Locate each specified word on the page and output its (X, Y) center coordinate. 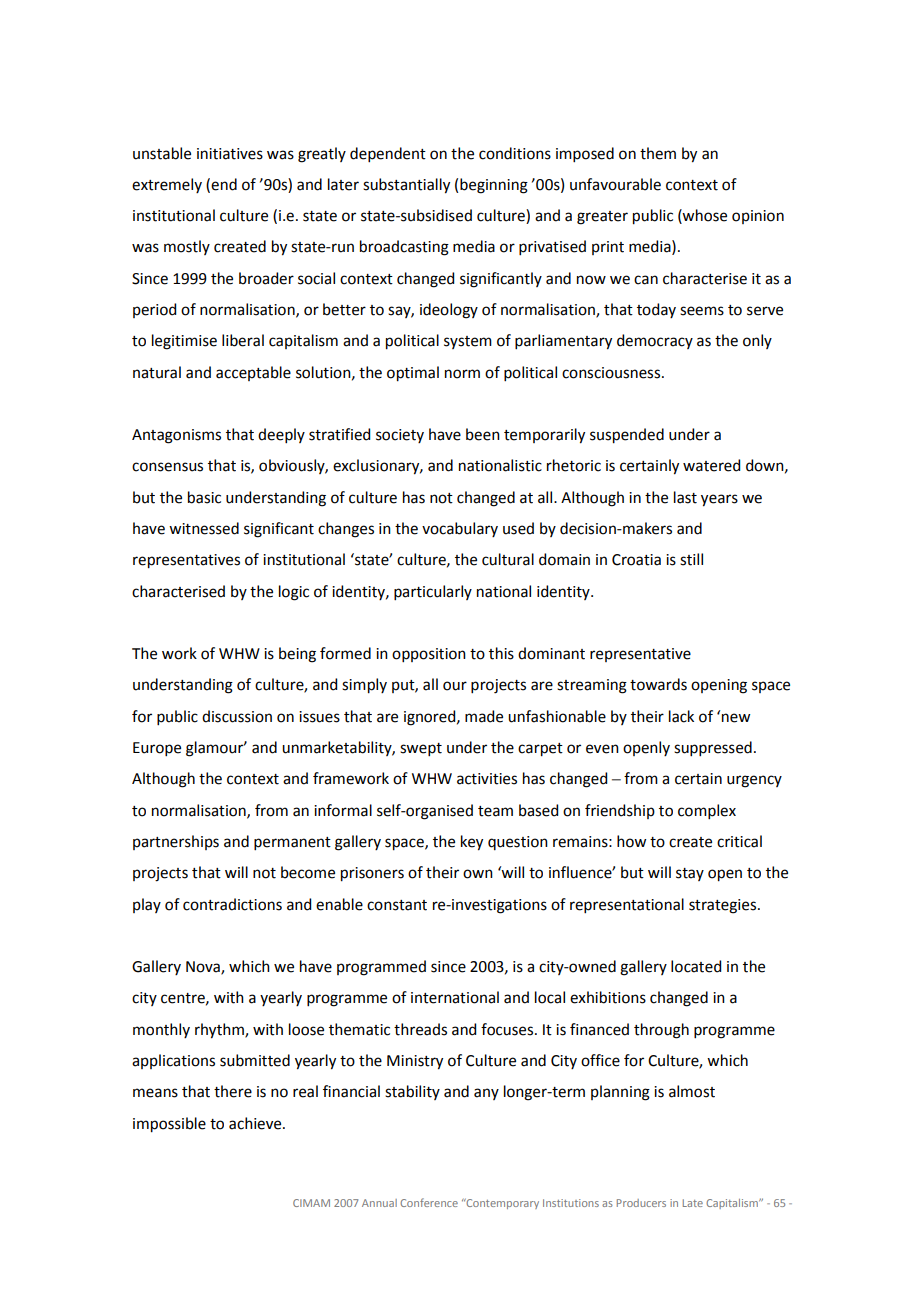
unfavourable (615, 184)
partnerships (176, 842)
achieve (256, 1123)
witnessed (204, 528)
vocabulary (460, 529)
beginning (494, 186)
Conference (429, 1202)
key (472, 843)
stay (690, 874)
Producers (641, 1203)
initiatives (230, 154)
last (685, 497)
